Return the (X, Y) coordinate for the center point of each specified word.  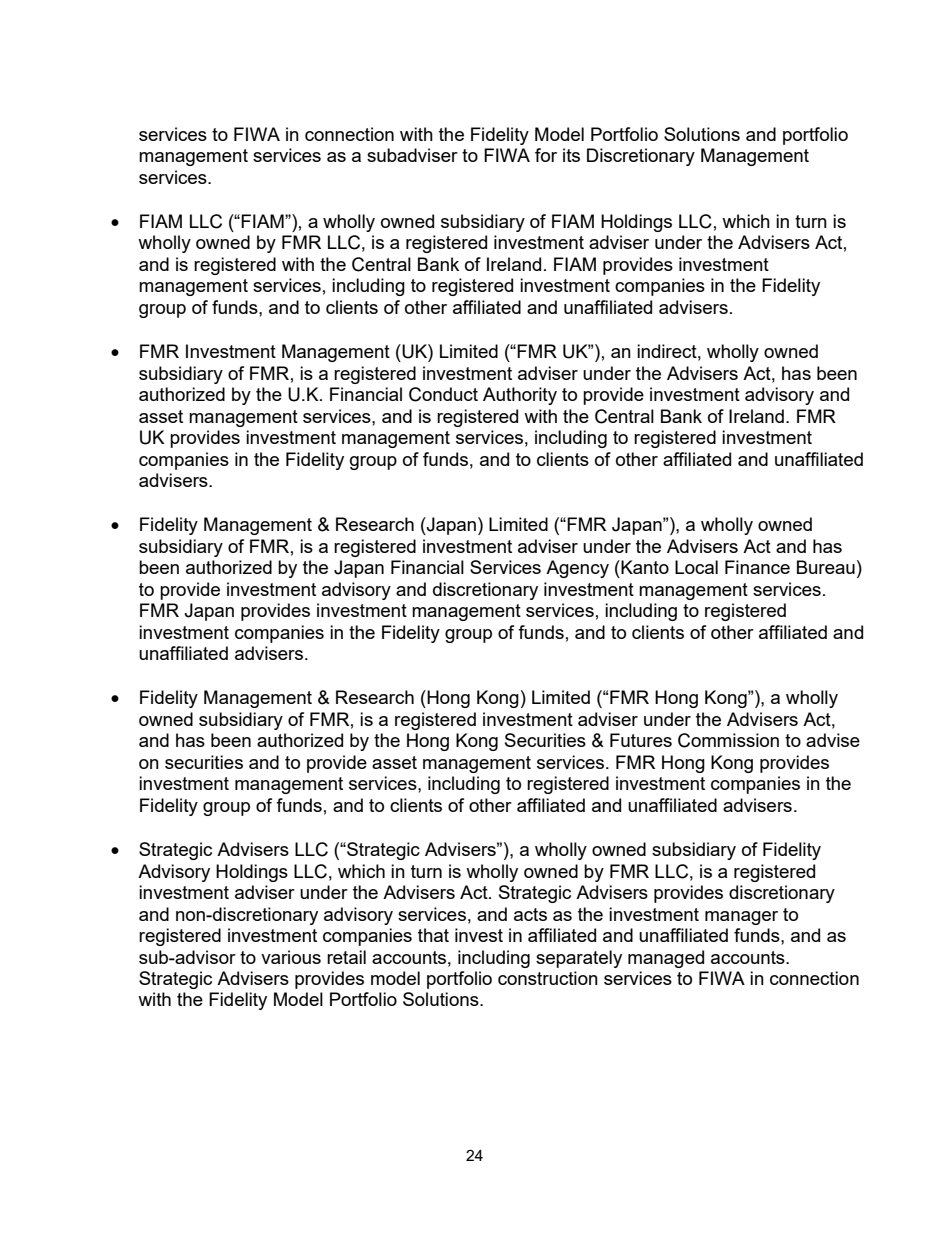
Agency (577, 569)
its (571, 155)
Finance (757, 567)
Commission (728, 740)
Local (696, 567)
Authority (520, 396)
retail (346, 957)
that (433, 935)
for (546, 155)
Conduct (443, 394)
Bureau (826, 567)
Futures (641, 740)
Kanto (644, 567)
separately (579, 959)
